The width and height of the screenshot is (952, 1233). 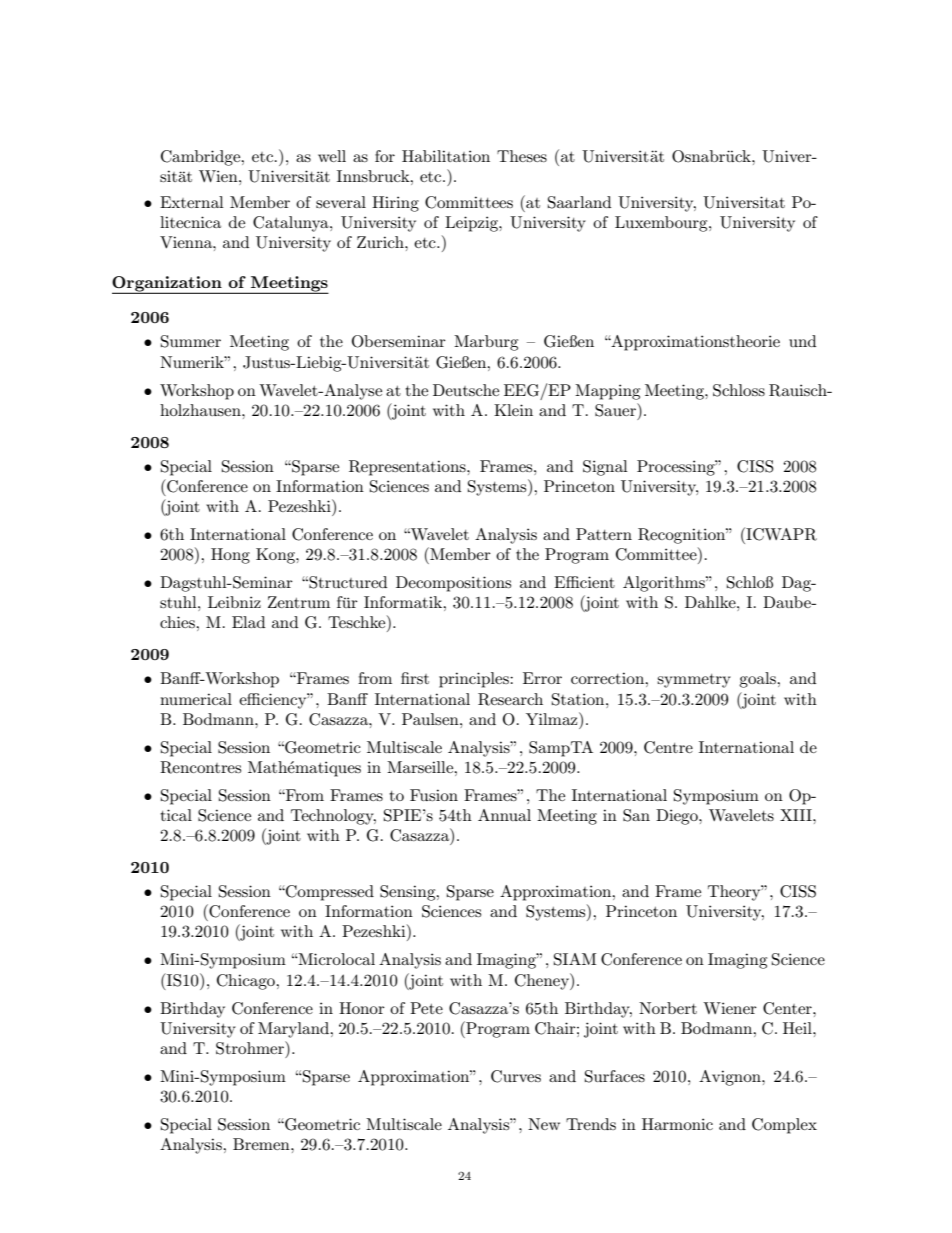 I want to click on Bremen, so click(x=262, y=1144).
